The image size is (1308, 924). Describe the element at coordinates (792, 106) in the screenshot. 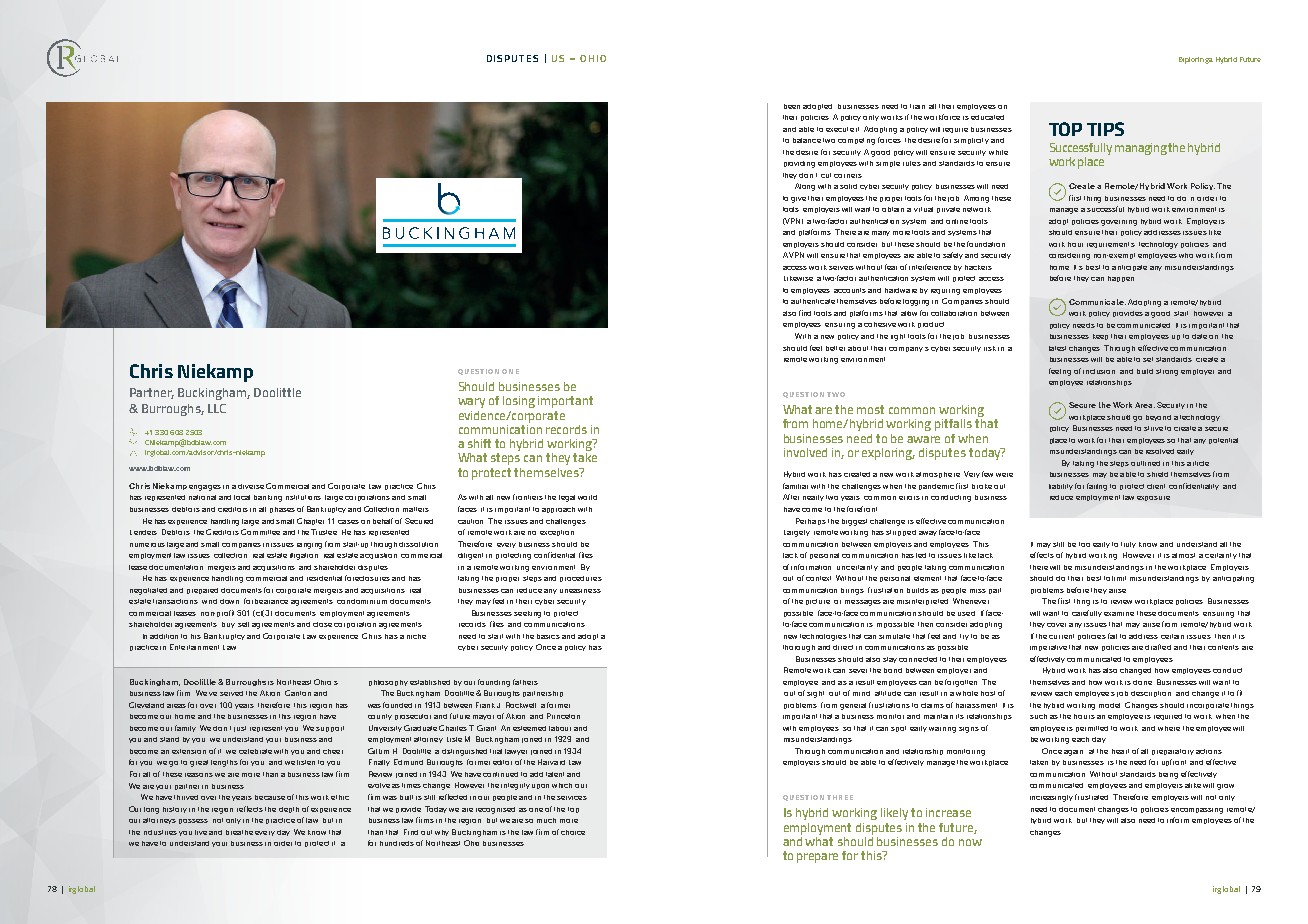

I see `been` at that location.
